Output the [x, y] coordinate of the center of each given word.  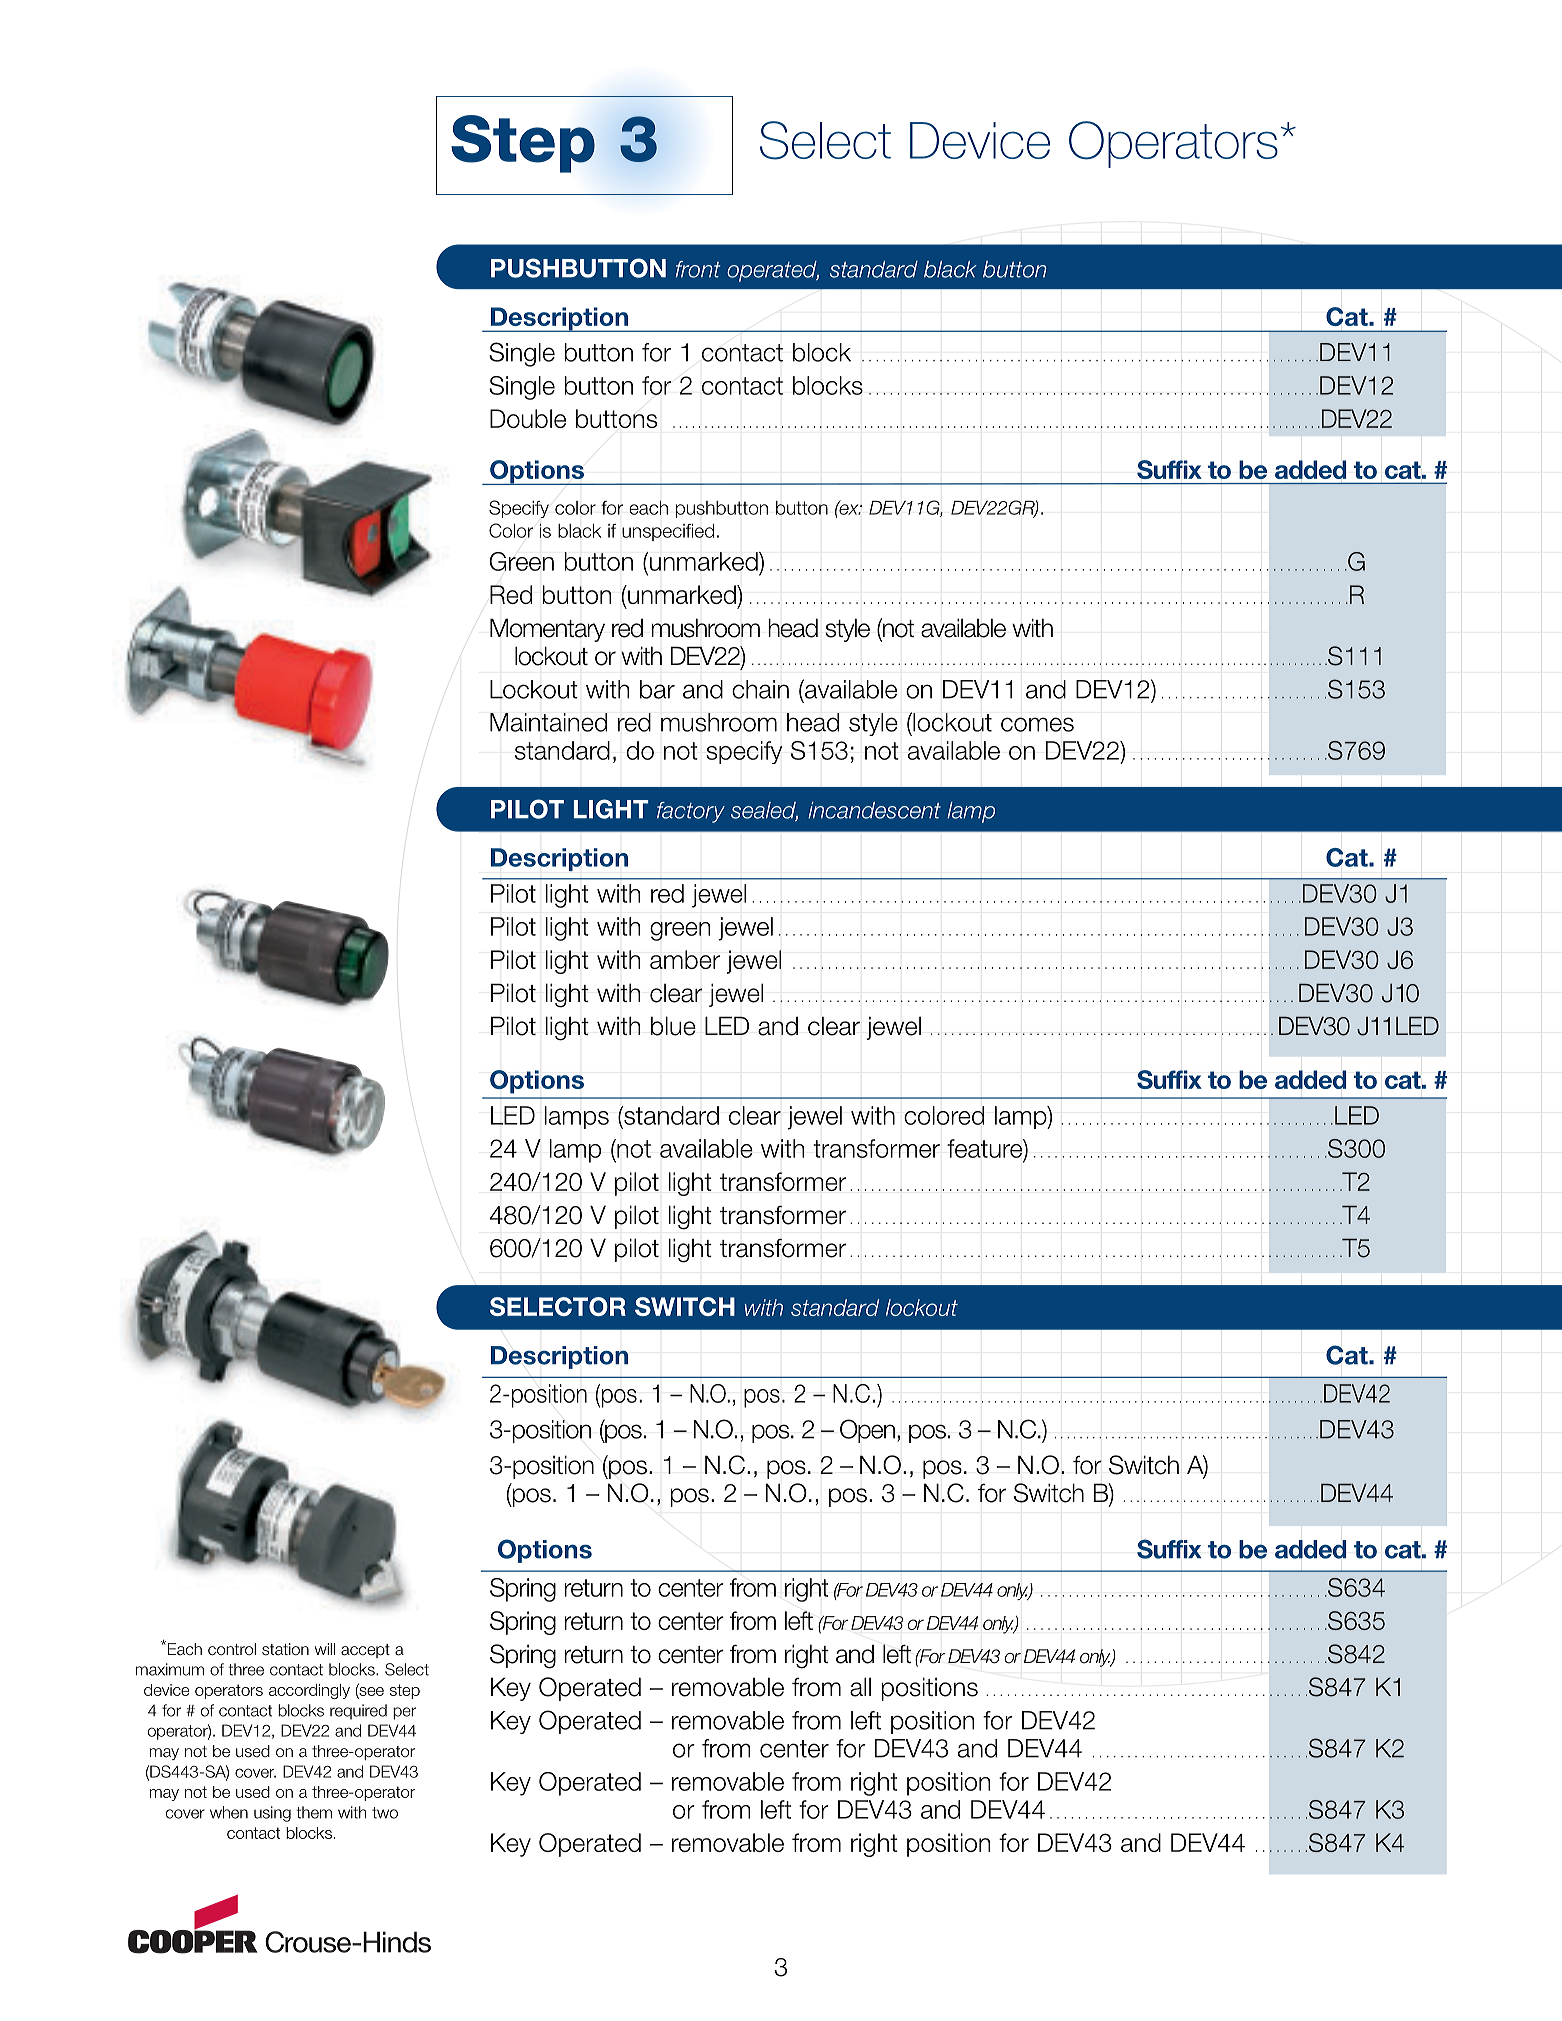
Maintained [548, 722]
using [272, 1814]
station [285, 1649]
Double [528, 418]
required [358, 1712]
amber [685, 959]
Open [867, 1431]
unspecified [668, 532]
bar [657, 689]
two [385, 1813]
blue [673, 1026]
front [698, 269]
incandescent [874, 810]
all [860, 1687]
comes [1037, 724]
